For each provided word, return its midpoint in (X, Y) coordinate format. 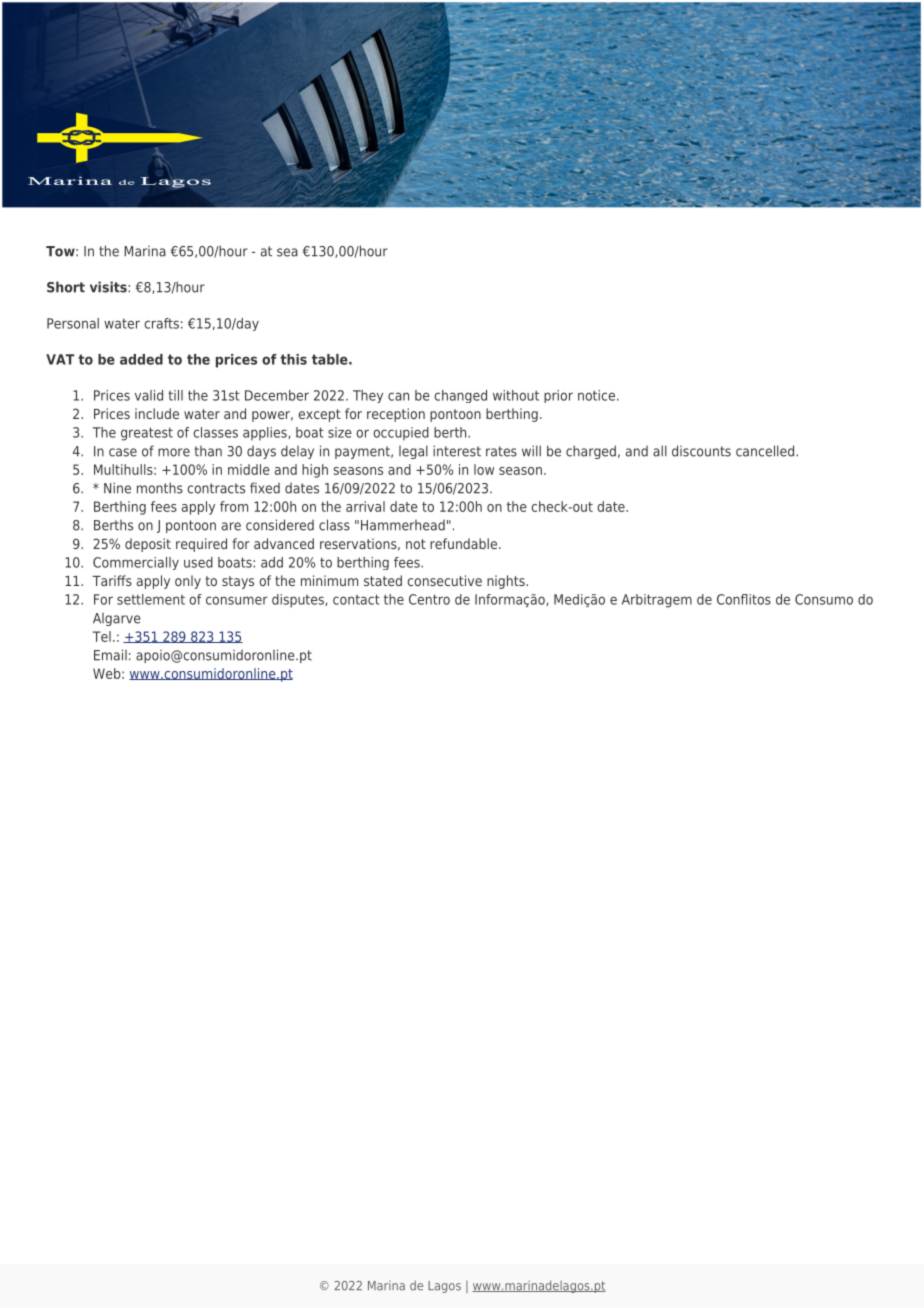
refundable (465, 543)
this (293, 359)
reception (396, 415)
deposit (148, 545)
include (157, 413)
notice (596, 395)
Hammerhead (403, 525)
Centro (429, 599)
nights (507, 582)
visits (109, 287)
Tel (102, 636)
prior (558, 396)
